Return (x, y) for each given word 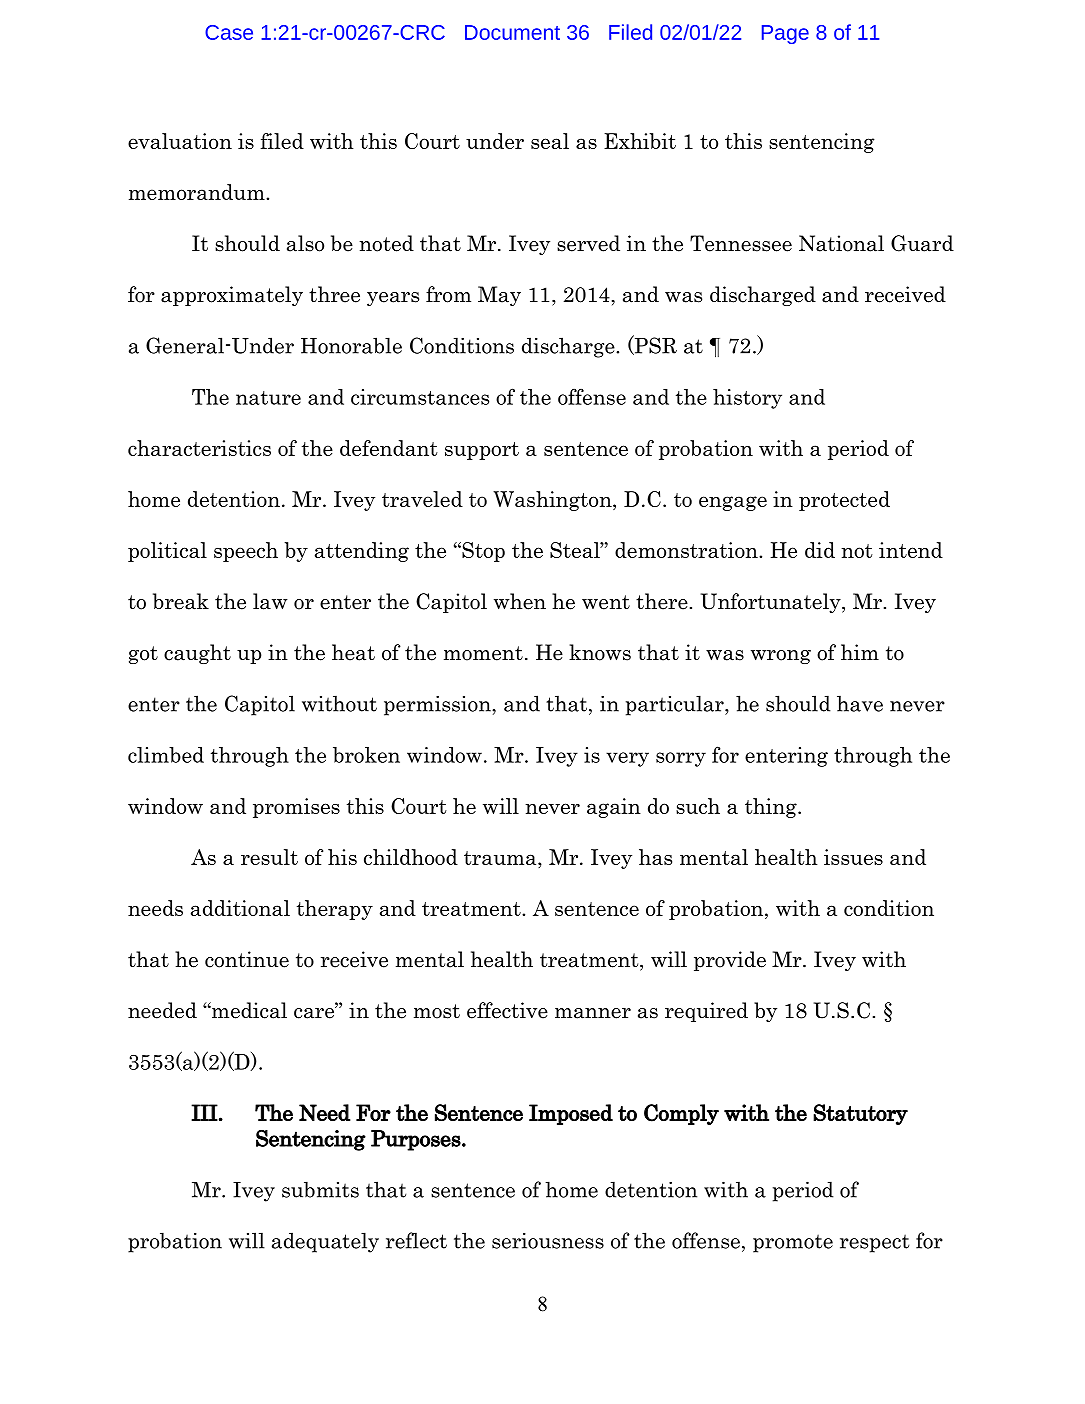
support (482, 451)
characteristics (199, 448)
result (269, 857)
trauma (501, 858)
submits (320, 1189)
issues (853, 857)
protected (844, 501)
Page (785, 34)
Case (229, 32)
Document (512, 32)
